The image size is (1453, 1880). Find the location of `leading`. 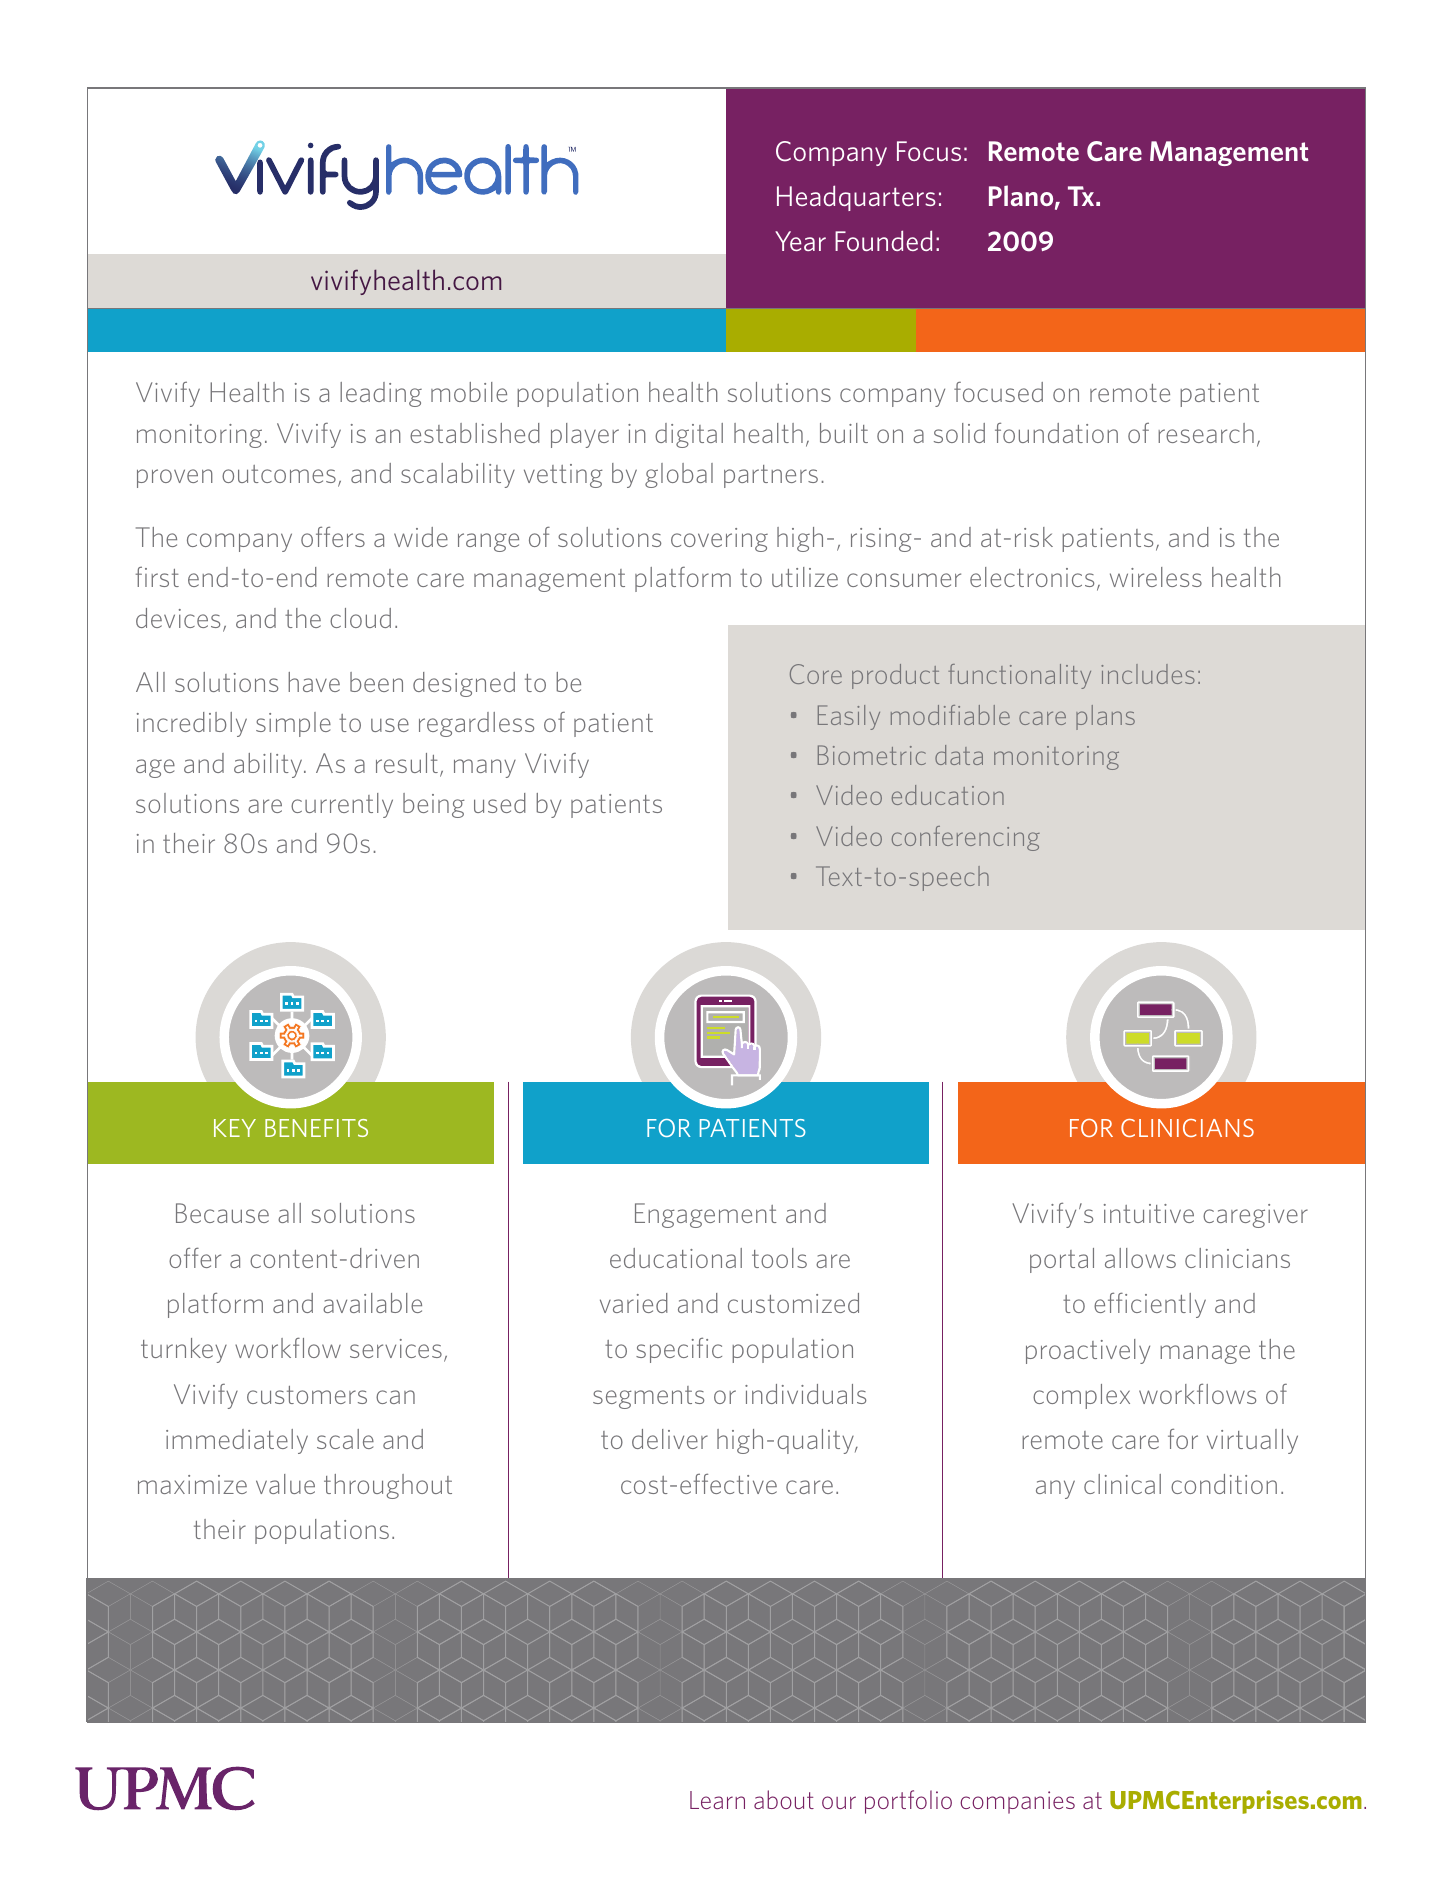

leading is located at coordinates (381, 394).
